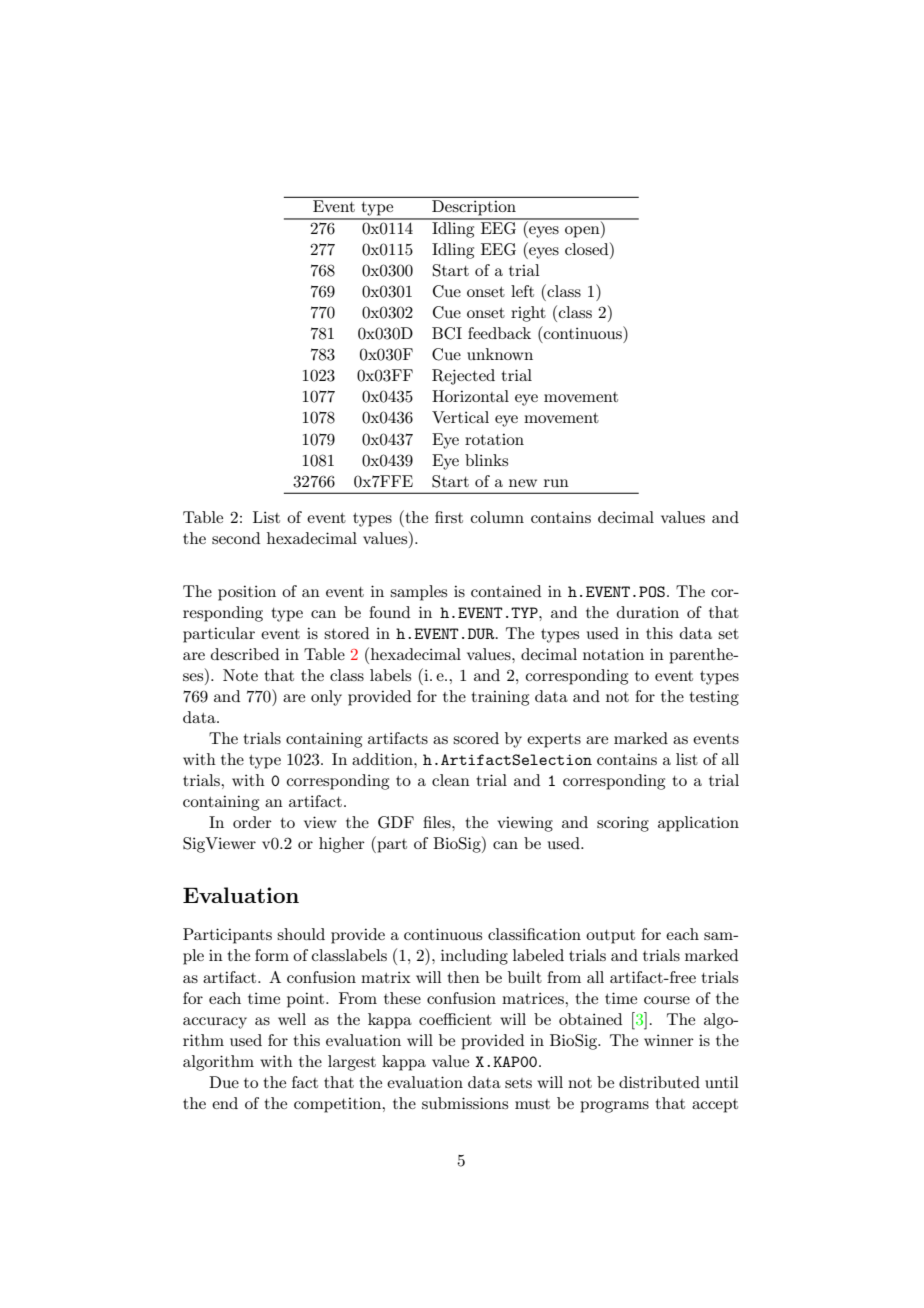 The height and width of the screenshot is (1308, 924). I want to click on Due, so click(224, 1082).
